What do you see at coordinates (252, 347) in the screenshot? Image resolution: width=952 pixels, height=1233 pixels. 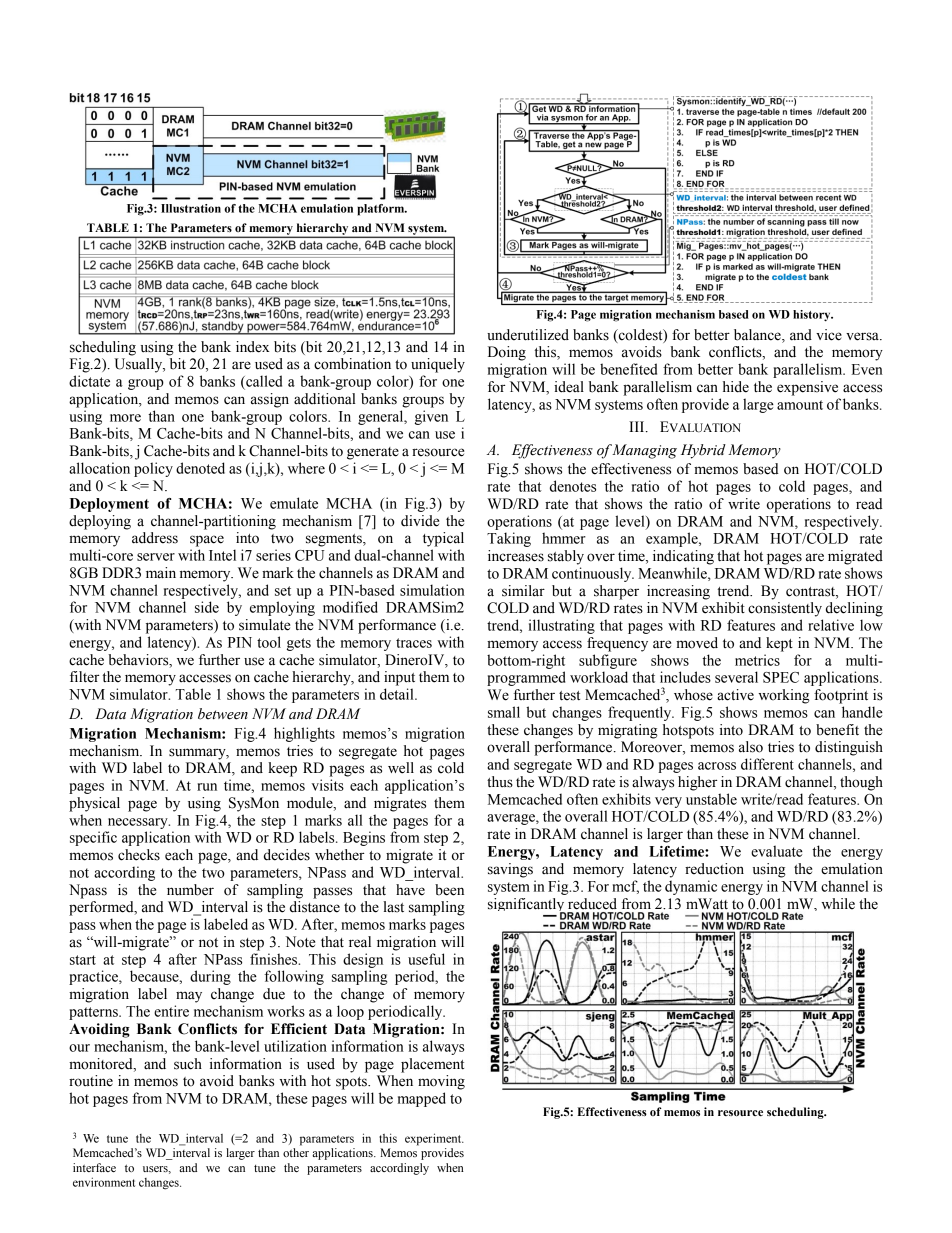 I see `index` at bounding box center [252, 347].
